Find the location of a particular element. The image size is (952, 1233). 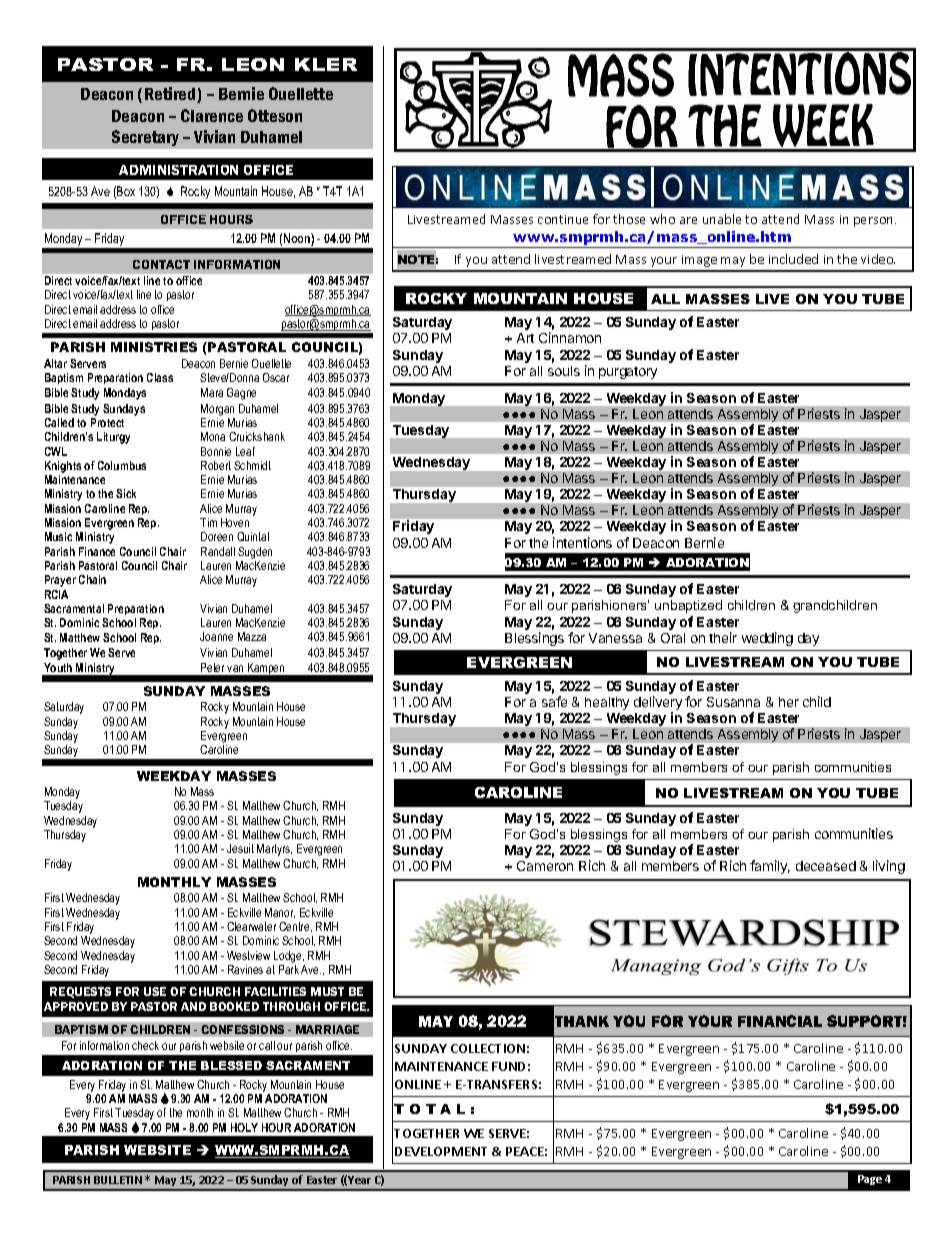

unable is located at coordinates (722, 219).
